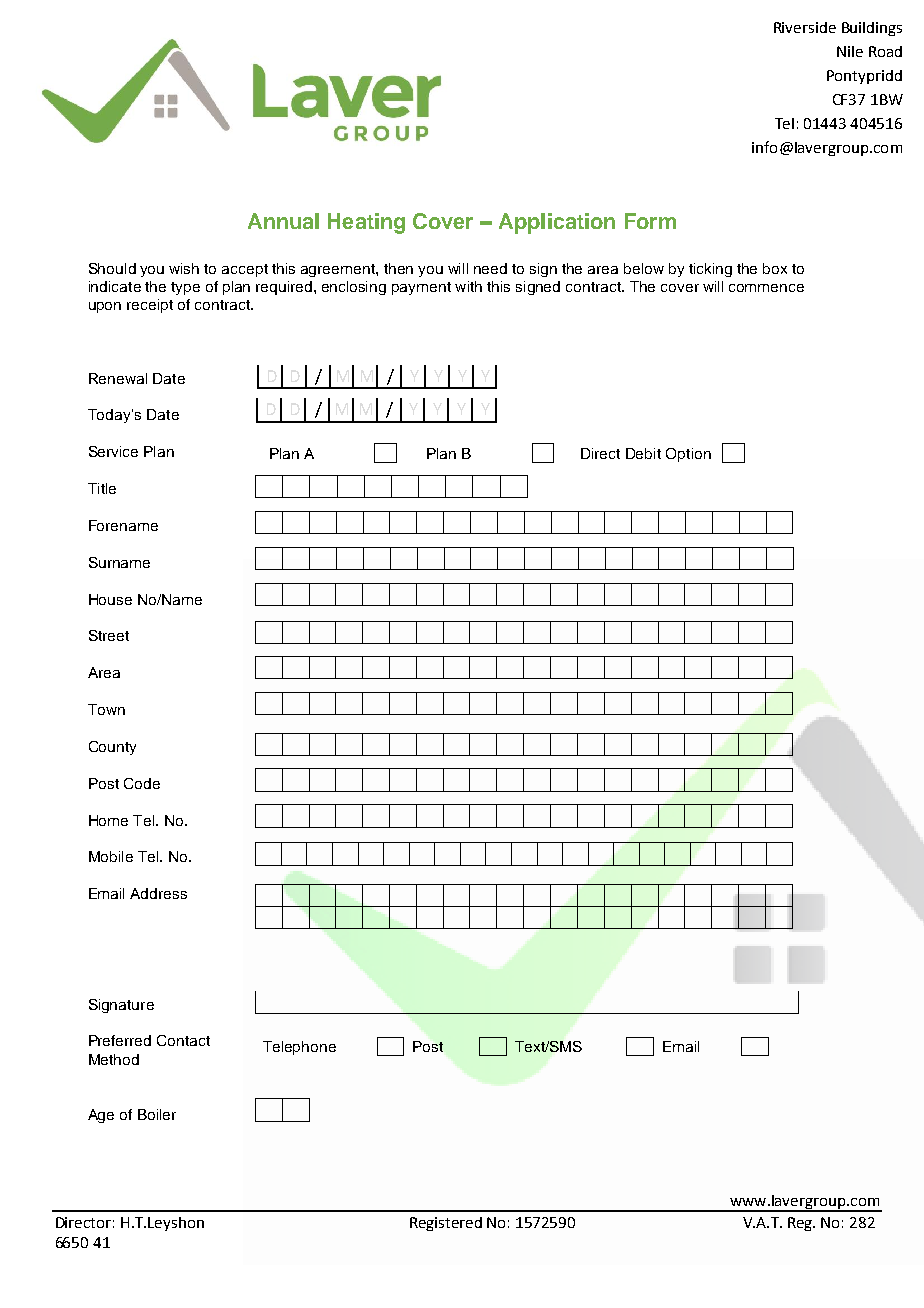 The image size is (924, 1308). Describe the element at coordinates (805, 27) in the page. I see `Riverside` at that location.
